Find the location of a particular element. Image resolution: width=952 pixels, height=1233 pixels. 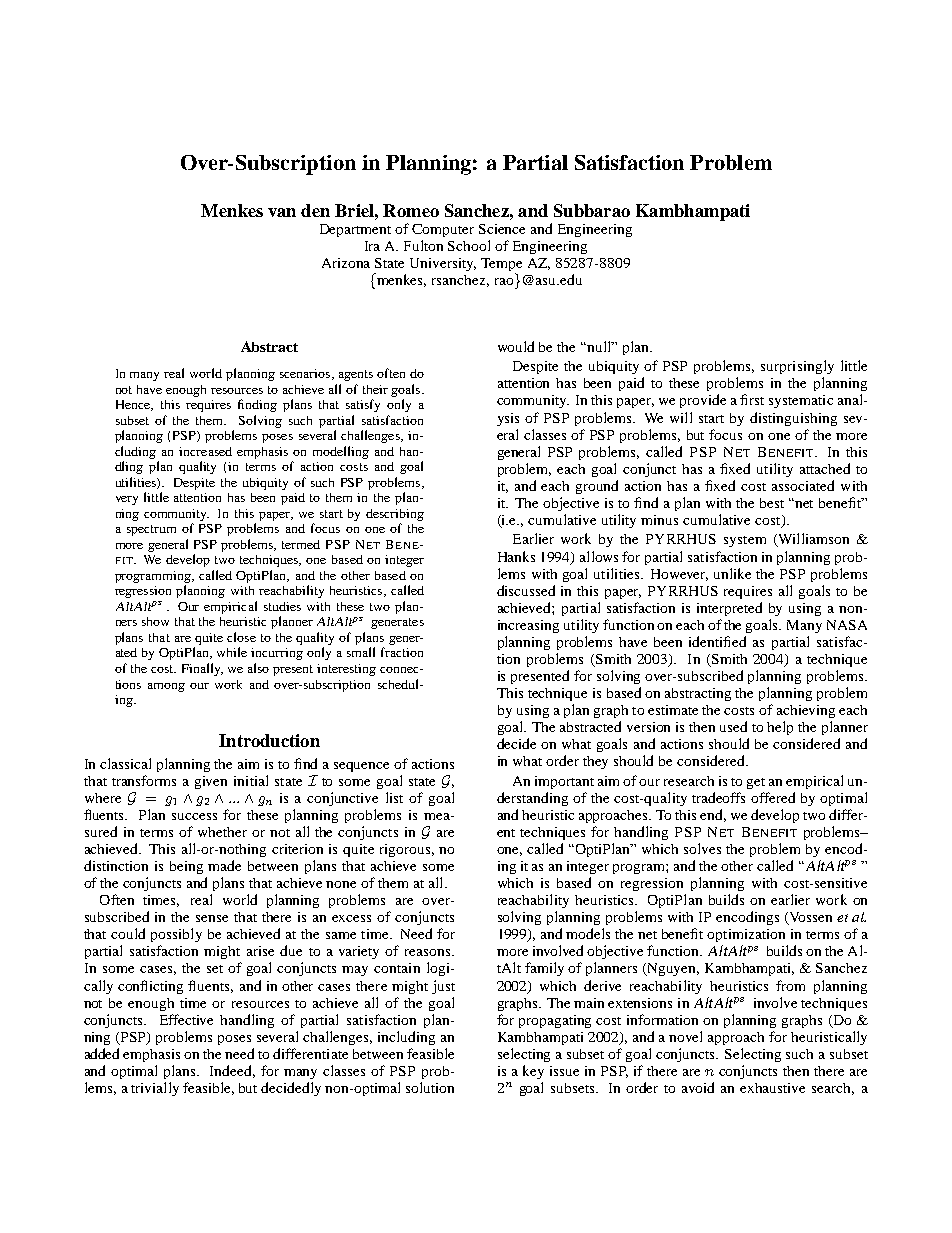

discussed is located at coordinates (526, 590).
